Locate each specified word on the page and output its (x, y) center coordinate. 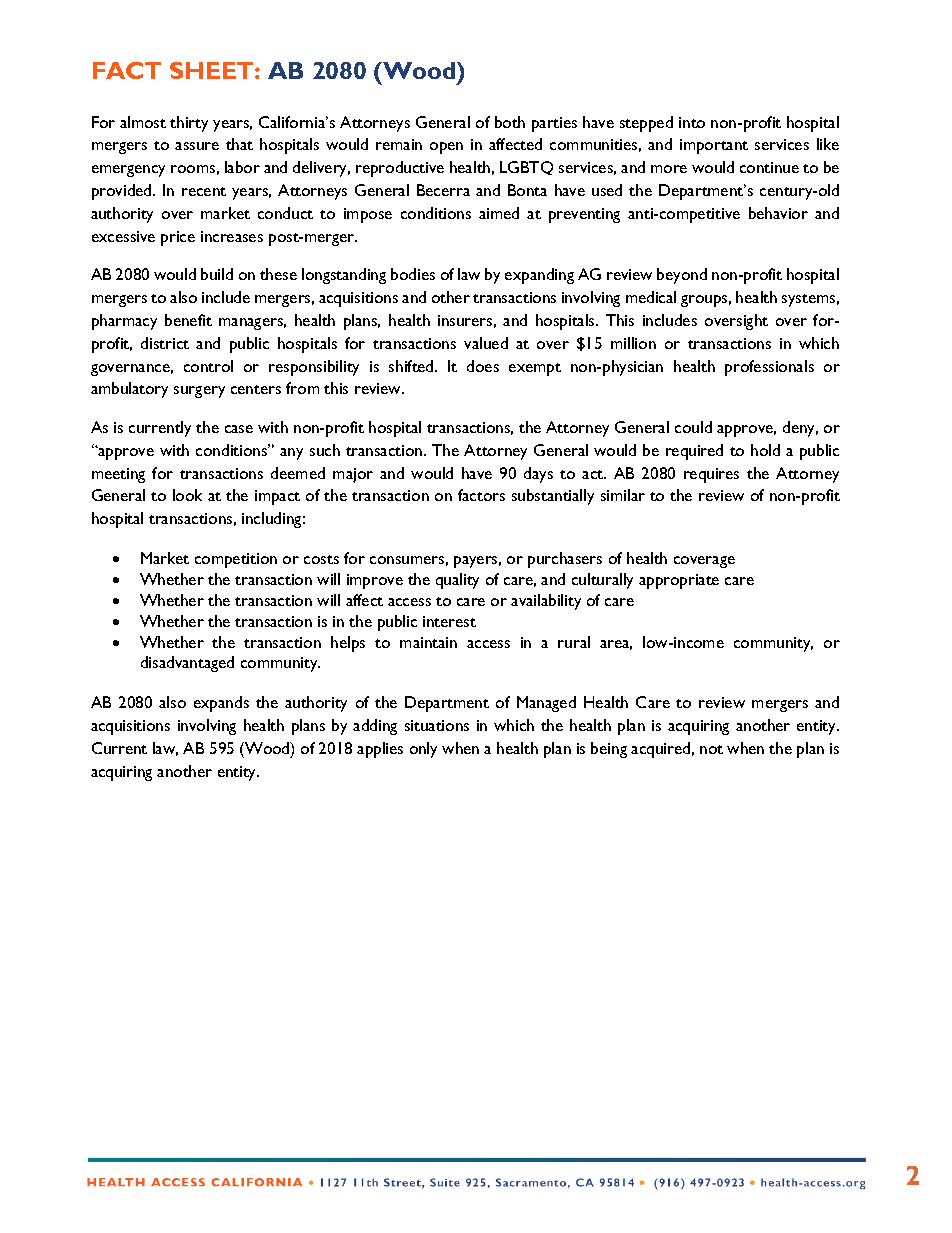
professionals (769, 368)
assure (197, 146)
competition (236, 560)
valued (486, 343)
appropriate (679, 581)
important (714, 146)
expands (221, 704)
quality (457, 581)
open (446, 148)
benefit (188, 320)
